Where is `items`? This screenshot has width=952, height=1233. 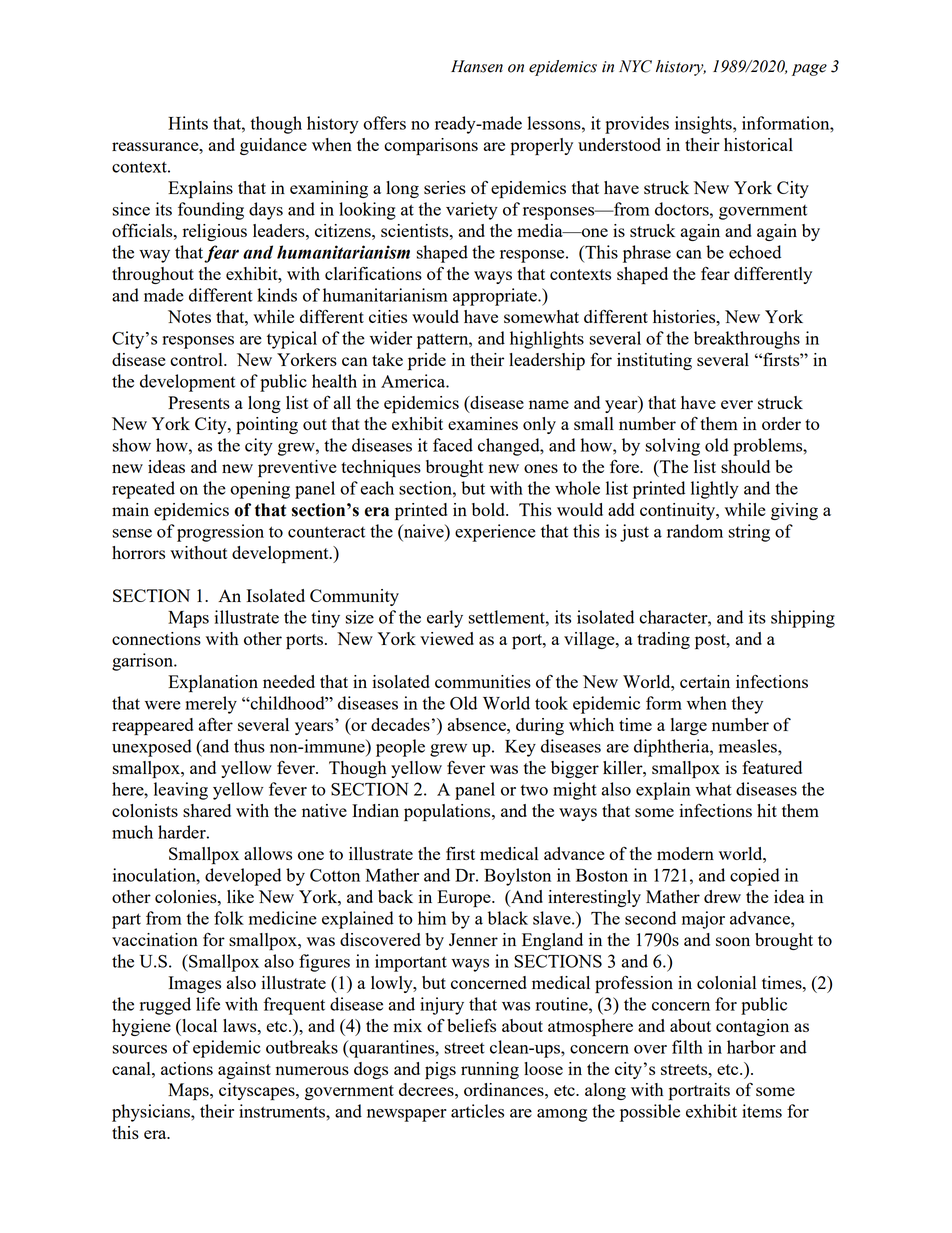
items is located at coordinates (762, 1111).
